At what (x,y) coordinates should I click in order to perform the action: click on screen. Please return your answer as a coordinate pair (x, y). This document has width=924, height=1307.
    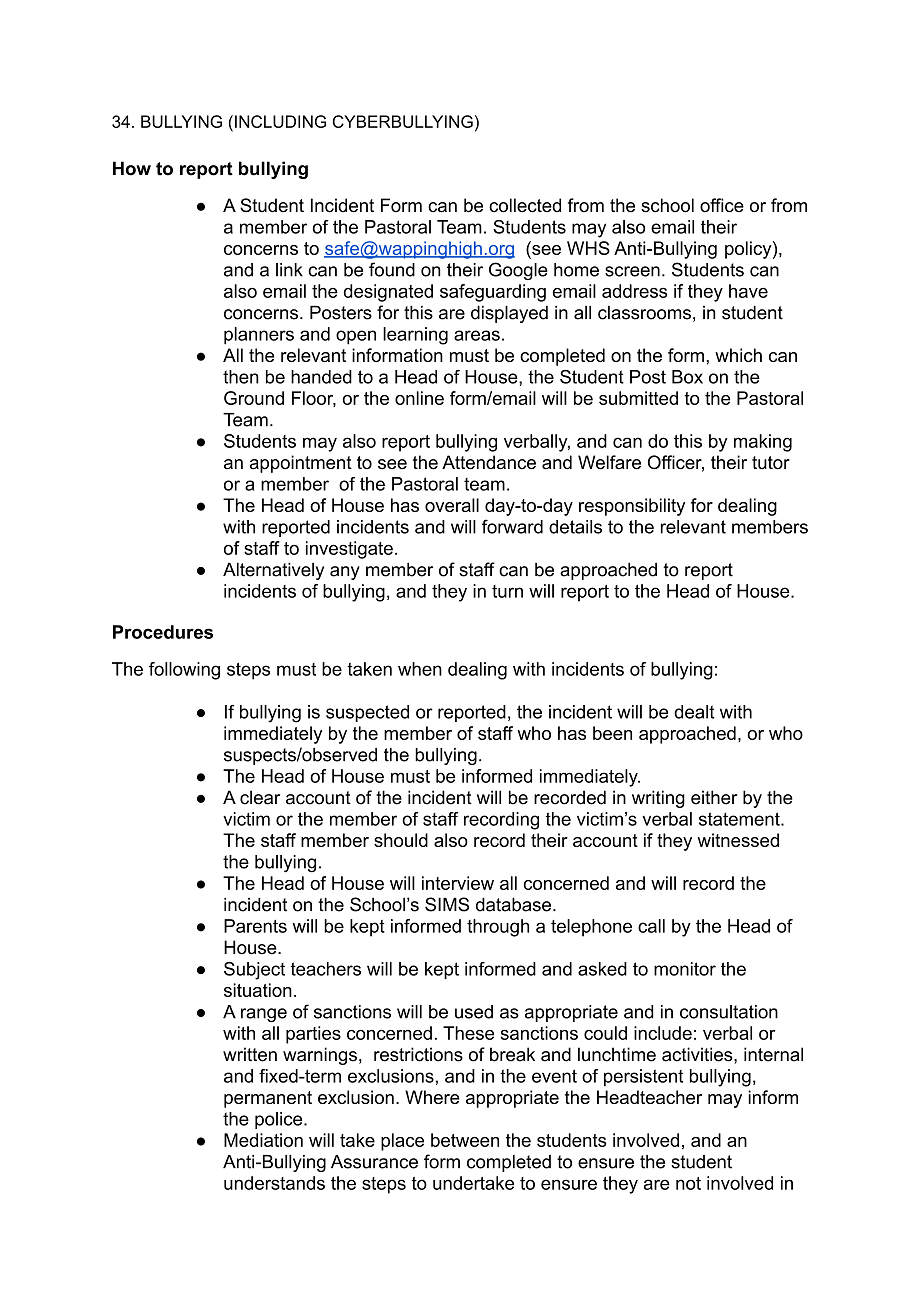
    Looking at the image, I should click on (632, 271).
